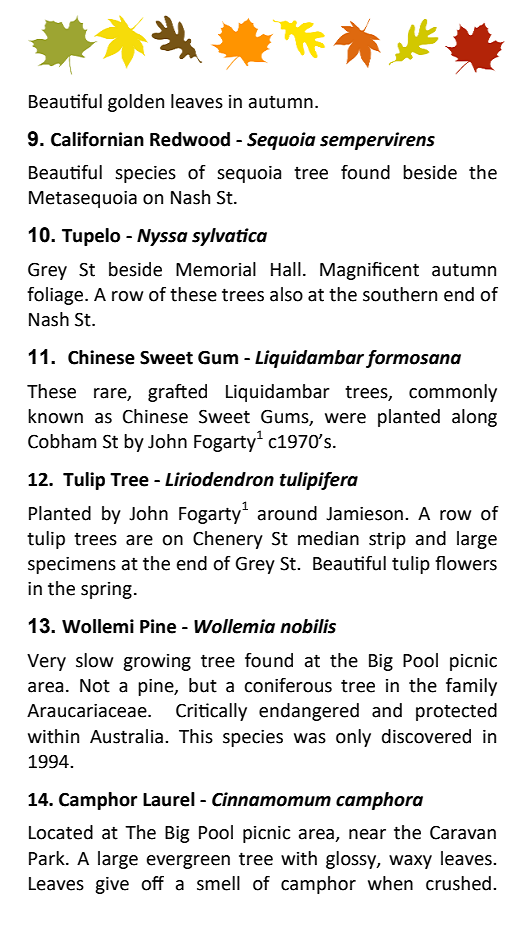 The image size is (529, 940). Describe the element at coordinates (287, 513) in the page. I see `around` at that location.
